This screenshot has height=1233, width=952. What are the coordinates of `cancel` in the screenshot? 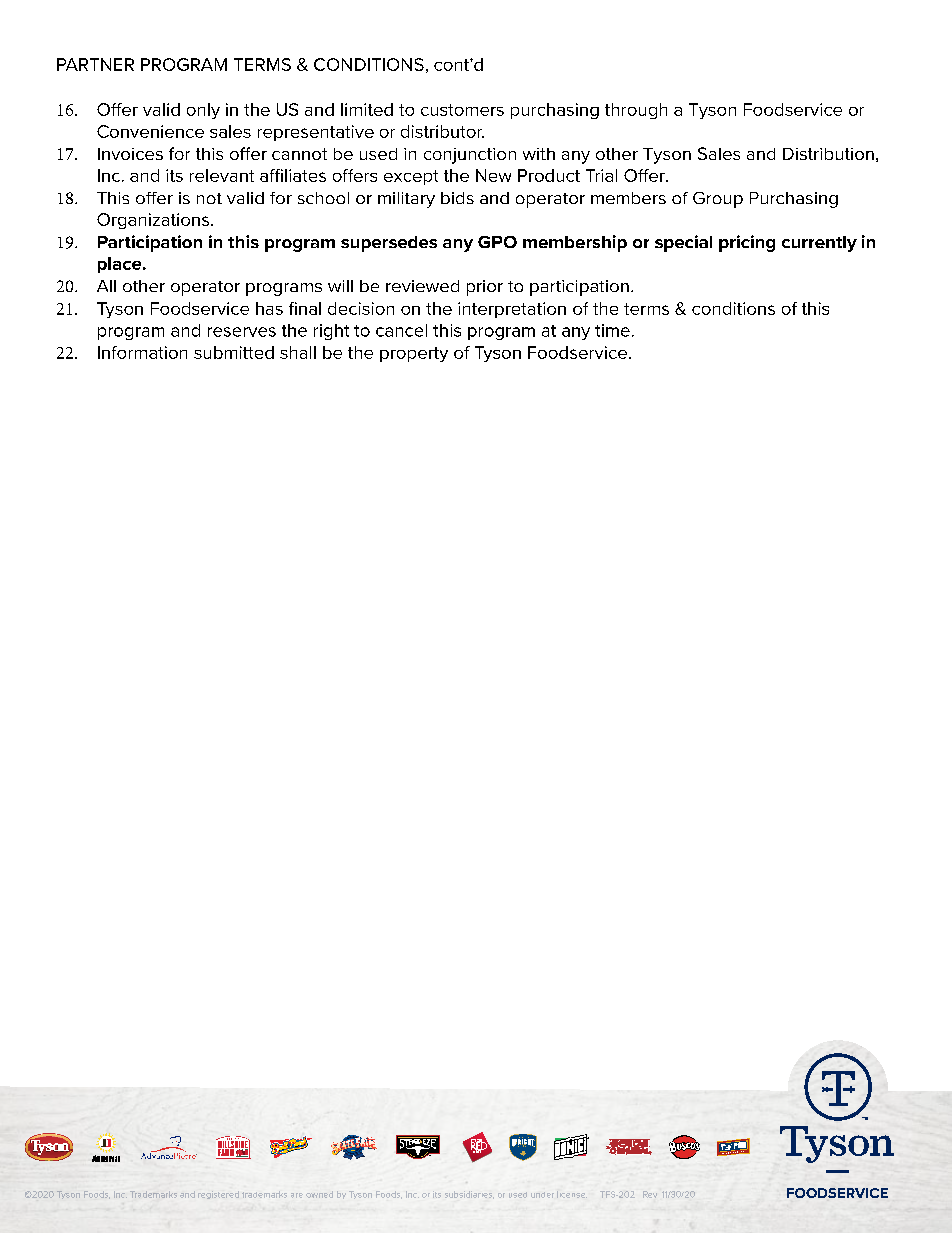 It's located at (401, 330).
